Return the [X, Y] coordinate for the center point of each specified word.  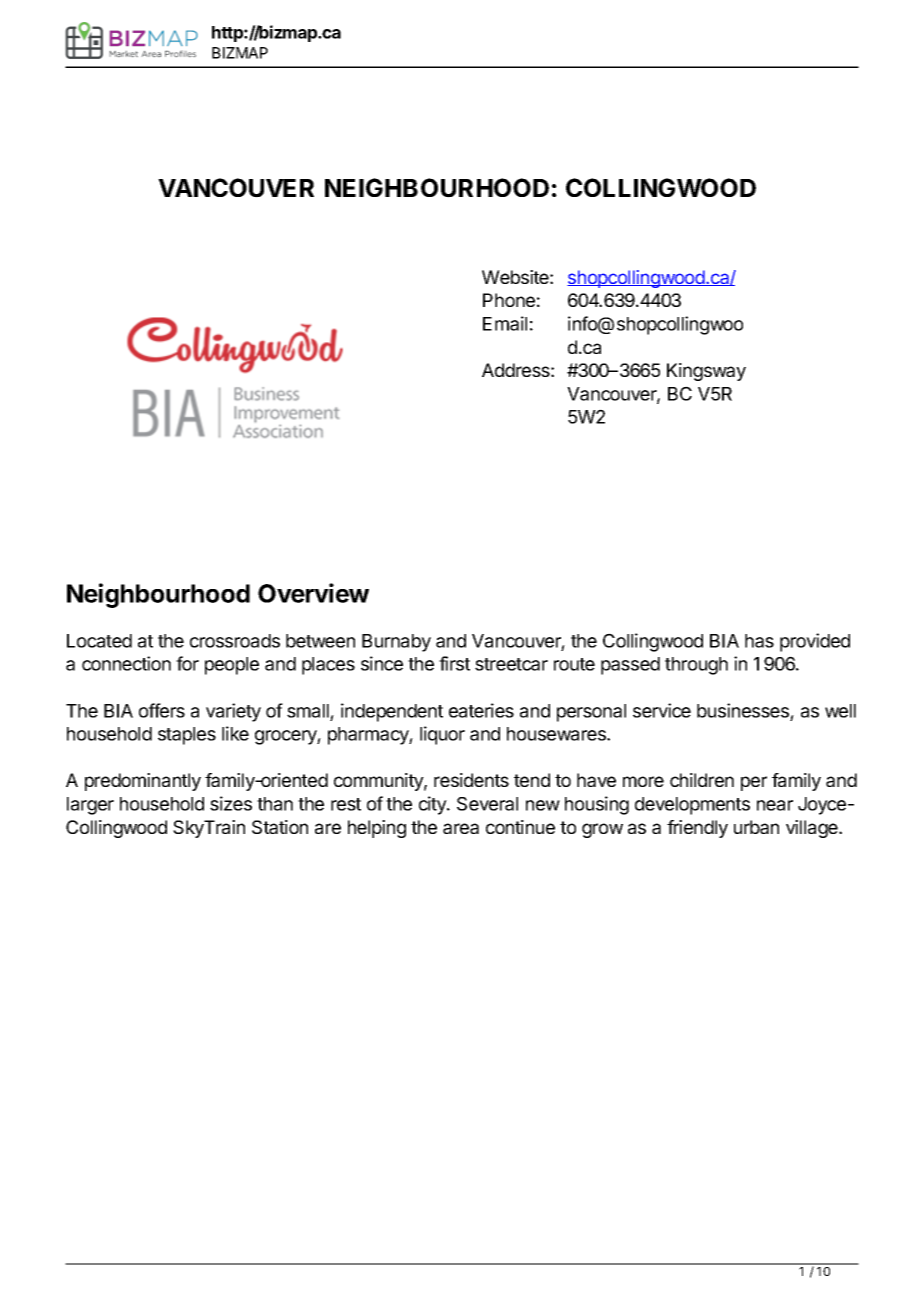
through [696, 666]
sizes [231, 803]
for [187, 663]
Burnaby [396, 643]
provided [815, 642]
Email [505, 323]
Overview [313, 593]
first [454, 663]
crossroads [235, 641]
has [759, 641]
